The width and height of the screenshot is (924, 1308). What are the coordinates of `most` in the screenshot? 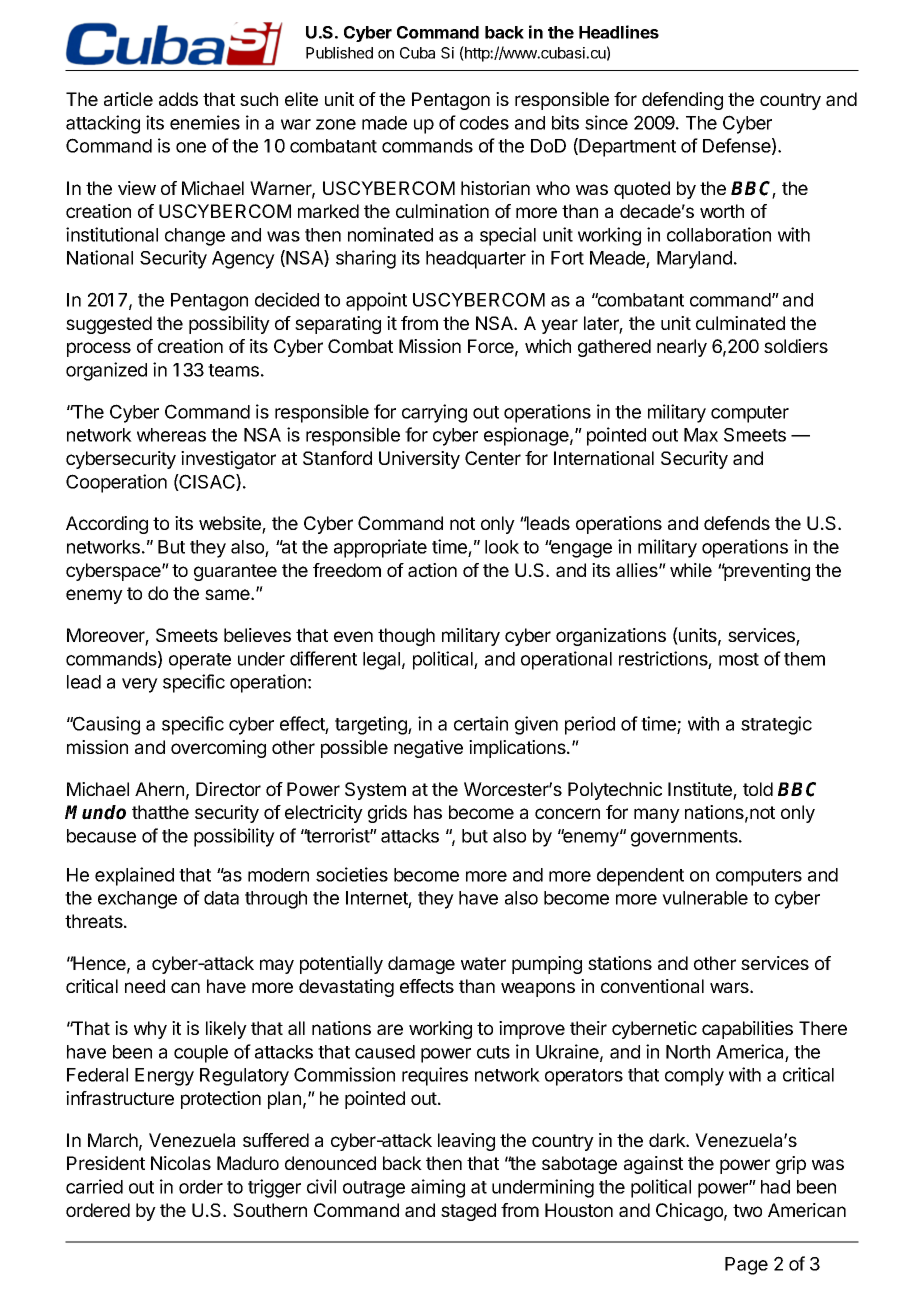 It's located at (739, 659).
